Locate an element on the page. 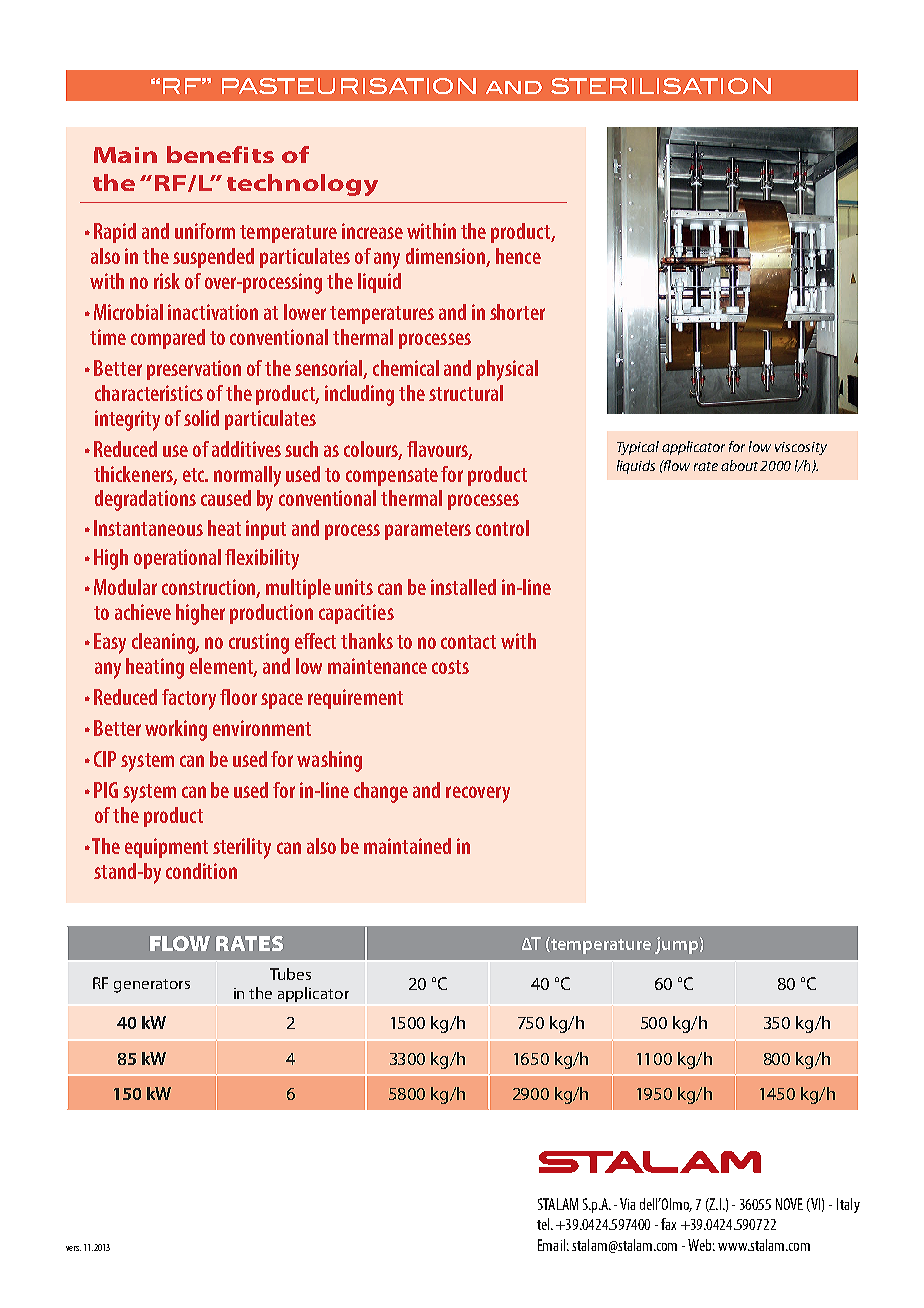 This document has height=1308, width=924. increase is located at coordinates (372, 231).
